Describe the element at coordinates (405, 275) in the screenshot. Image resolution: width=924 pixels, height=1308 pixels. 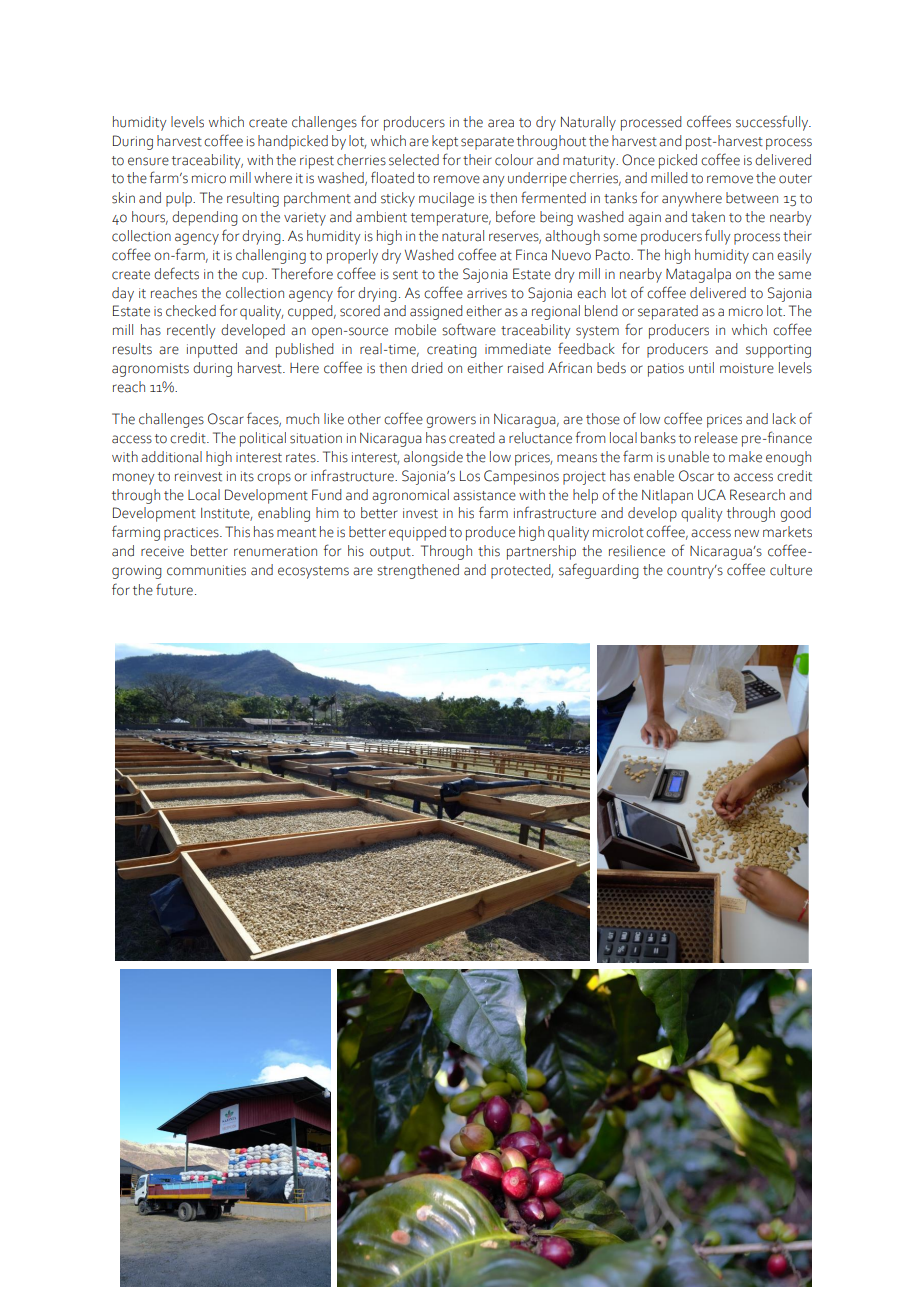
I see `sent` at that location.
